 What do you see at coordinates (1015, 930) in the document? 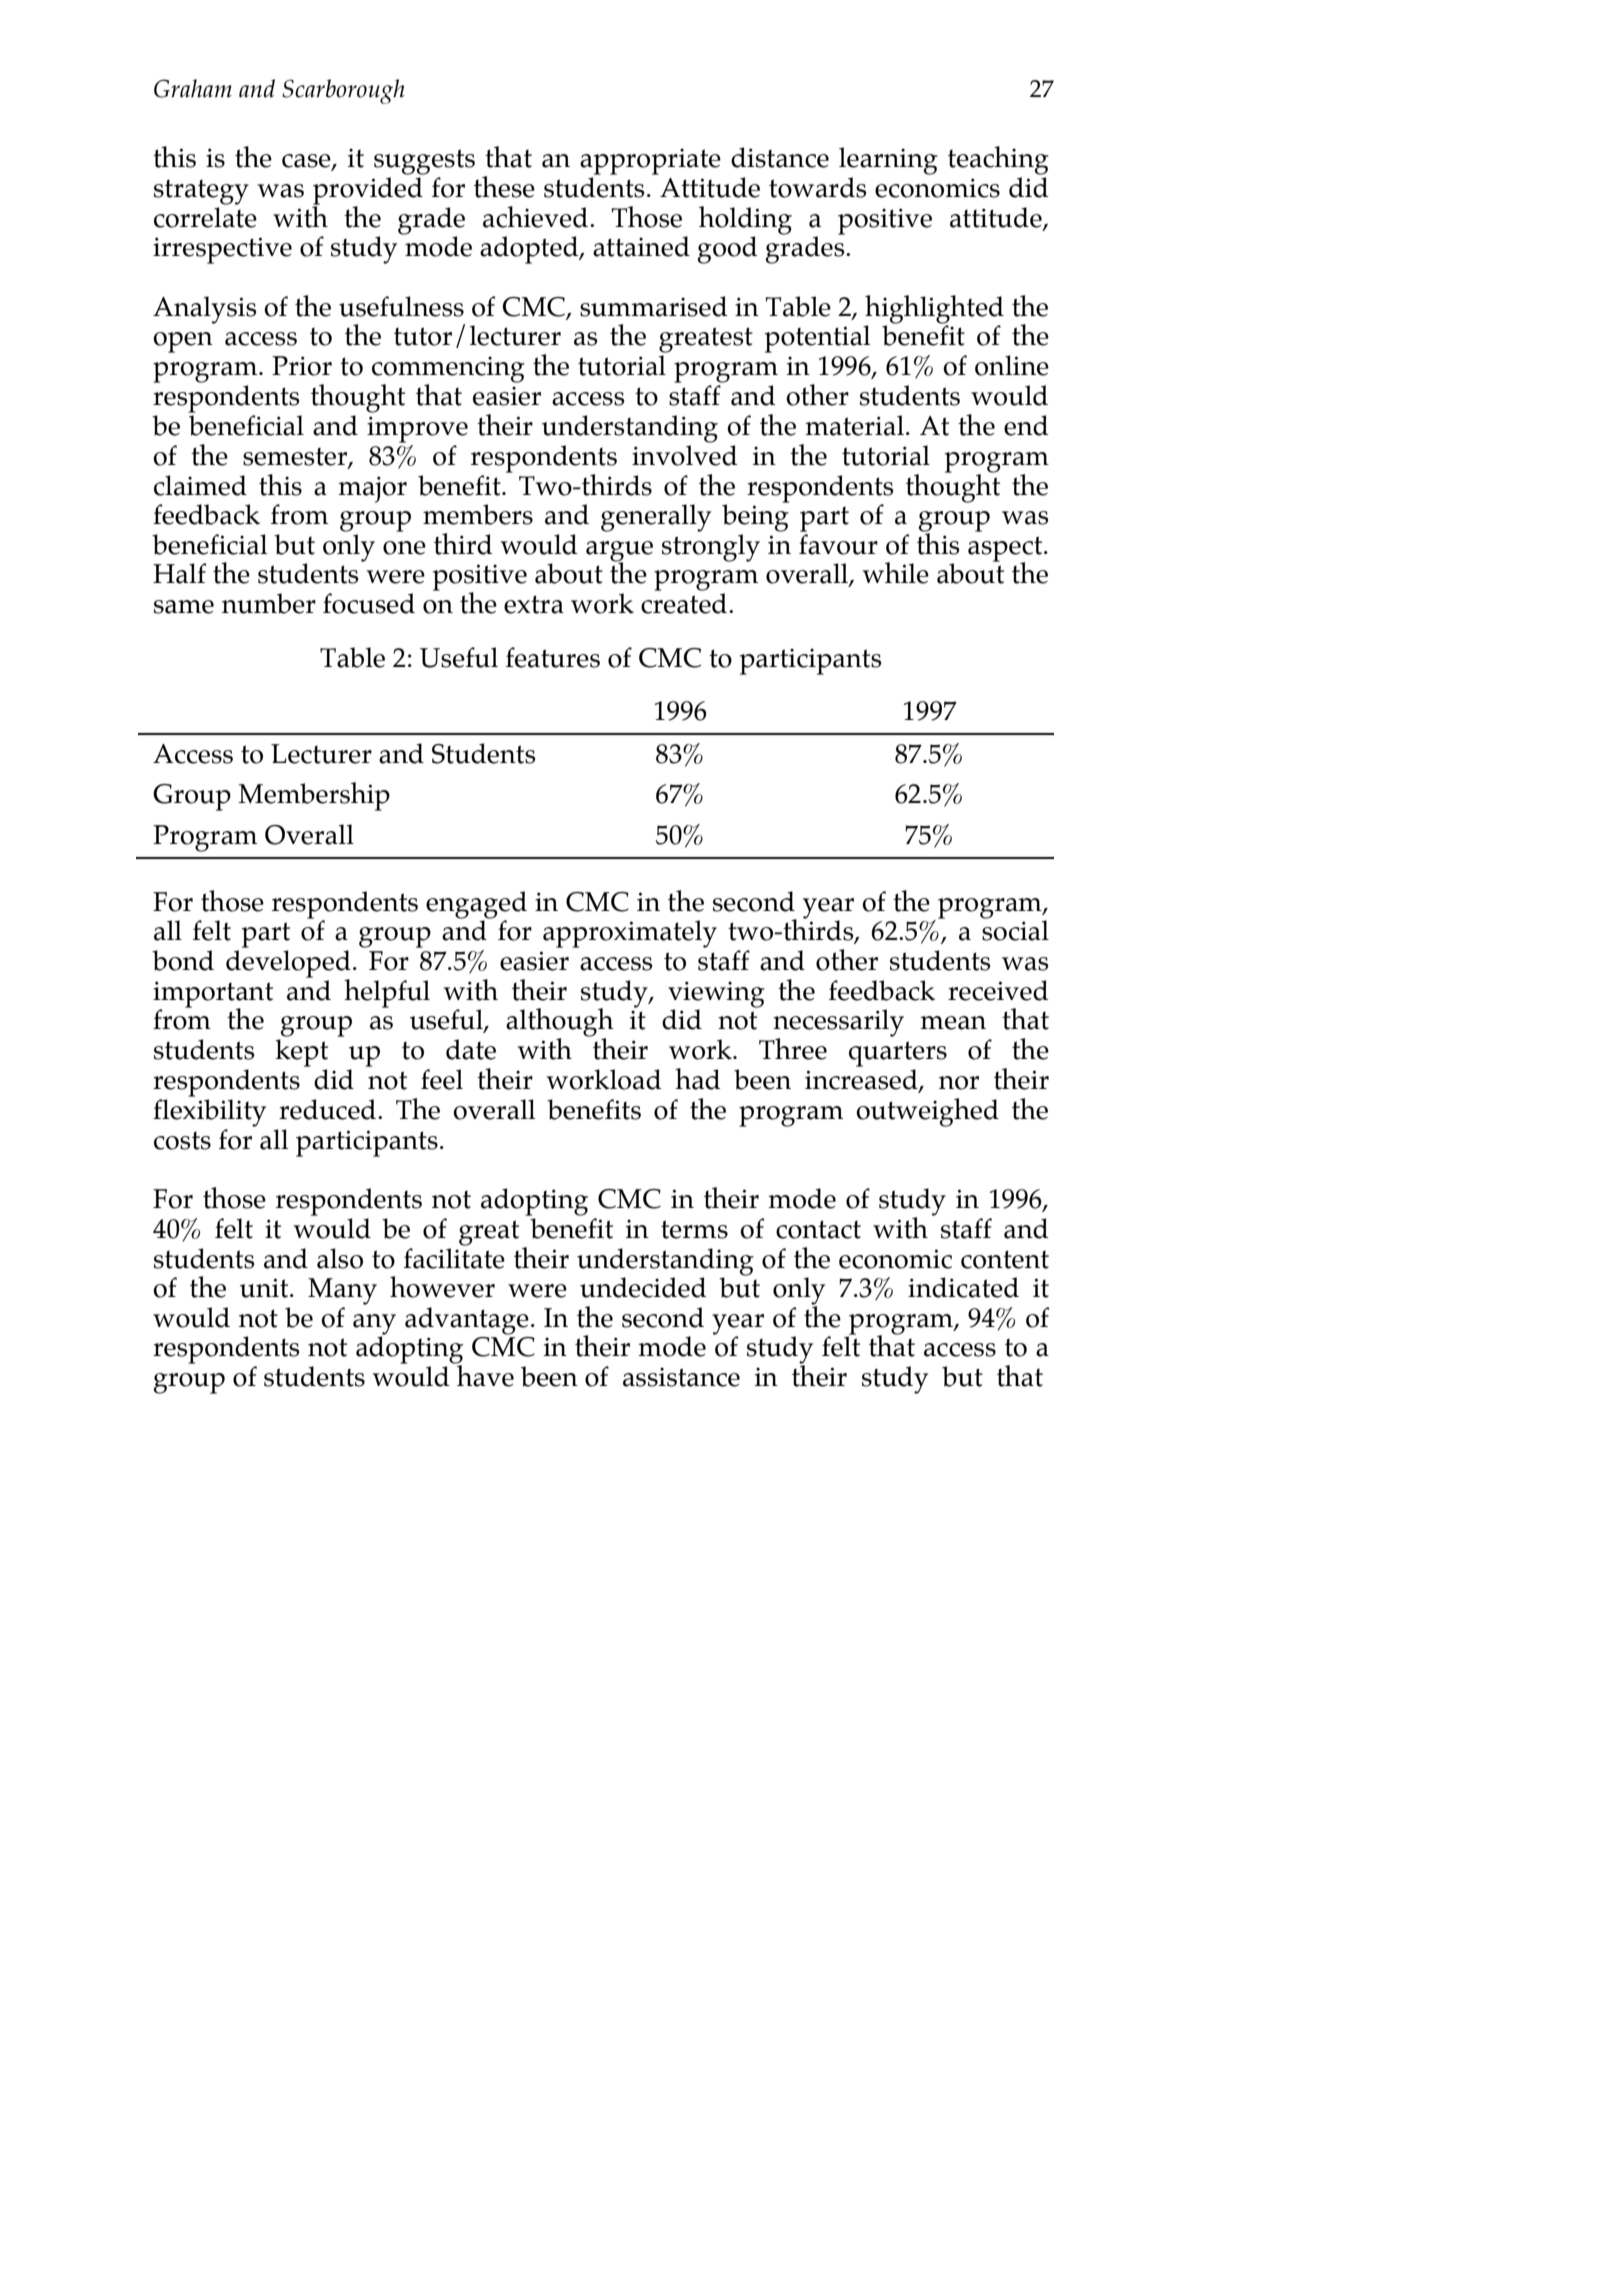
I see `social` at bounding box center [1015, 930].
